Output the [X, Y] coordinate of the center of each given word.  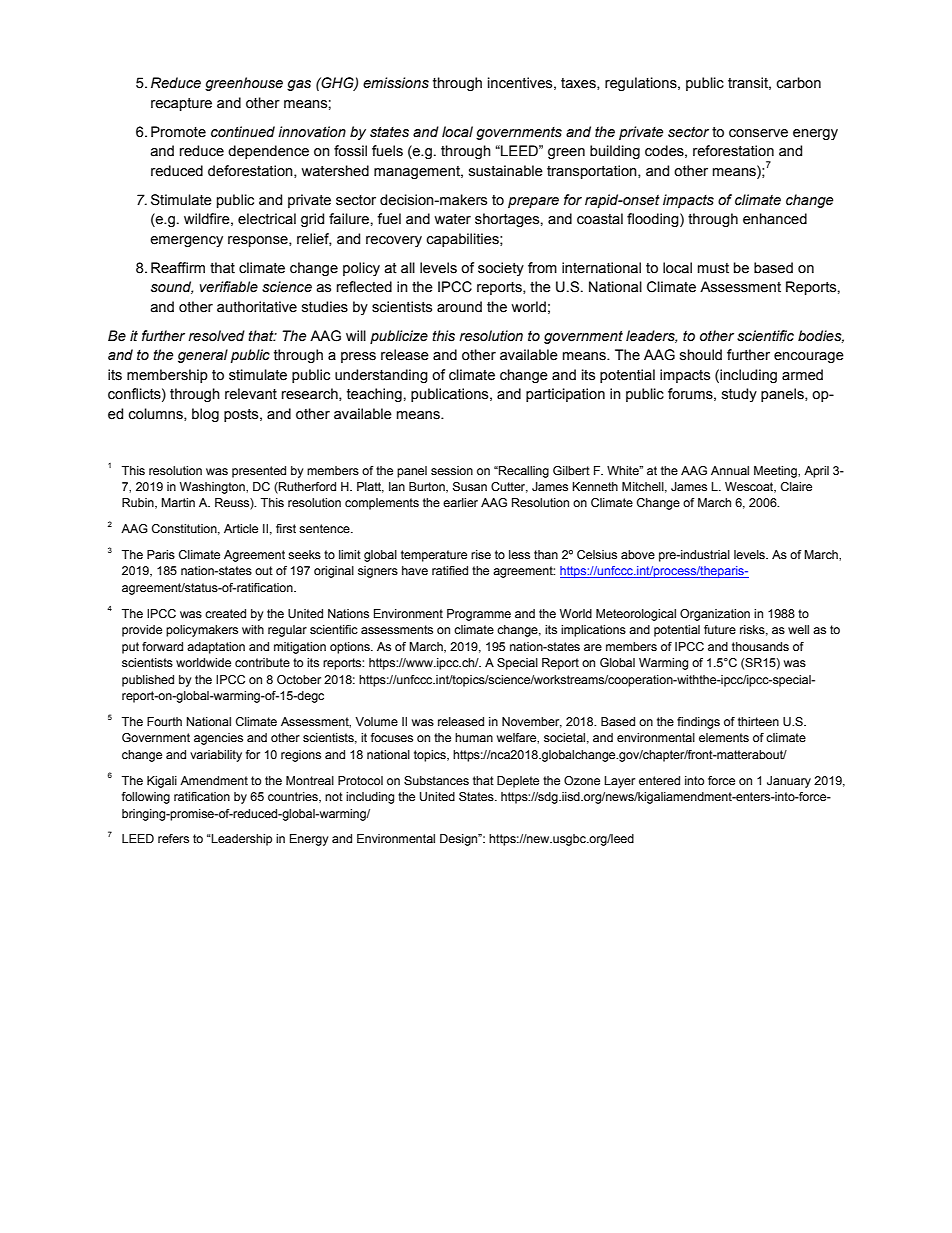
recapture [181, 104]
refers [173, 838]
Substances [436, 780]
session [452, 470]
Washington [213, 488]
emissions [396, 83]
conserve [758, 133]
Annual [730, 470]
